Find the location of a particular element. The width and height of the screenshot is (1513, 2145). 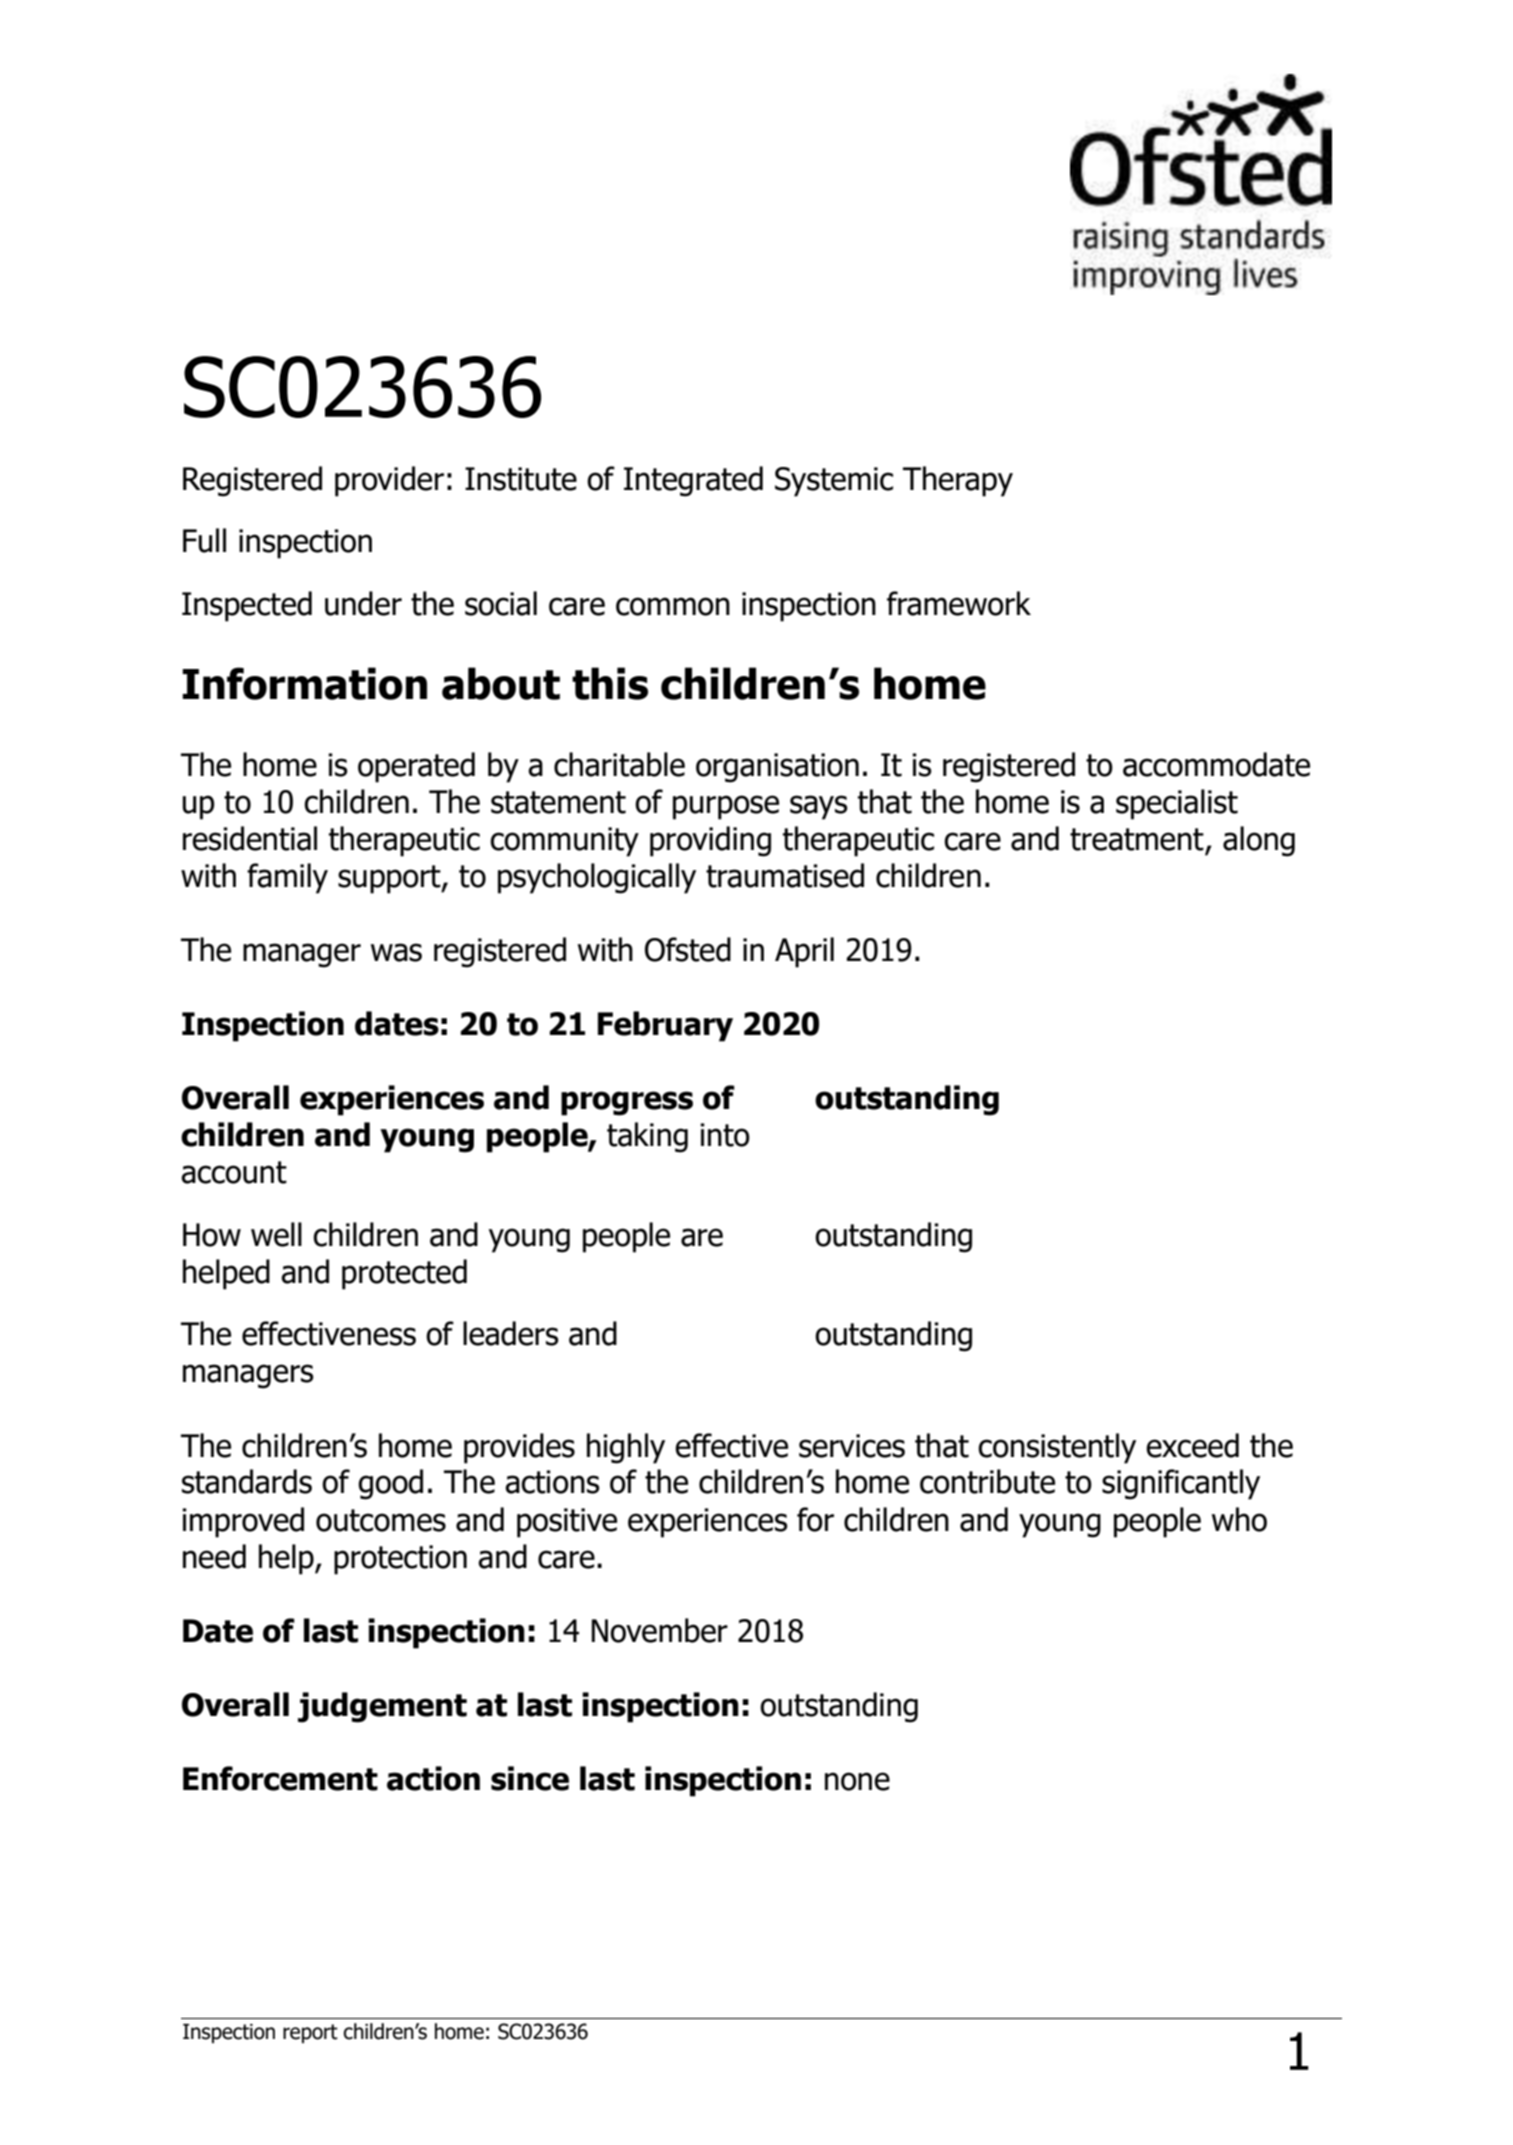

exceed is located at coordinates (1192, 1445).
